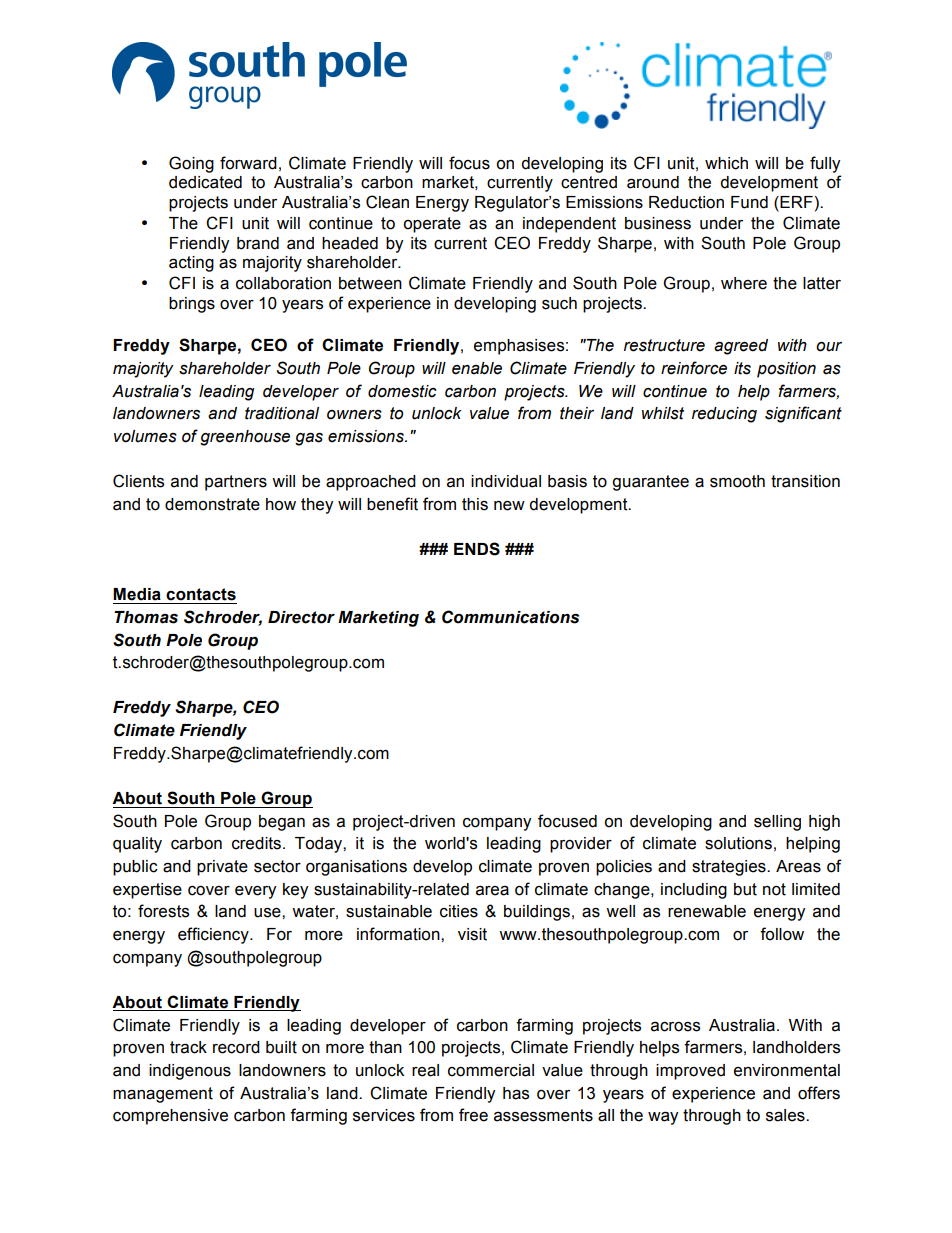  What do you see at coordinates (510, 617) in the document?
I see `Communications` at bounding box center [510, 617].
